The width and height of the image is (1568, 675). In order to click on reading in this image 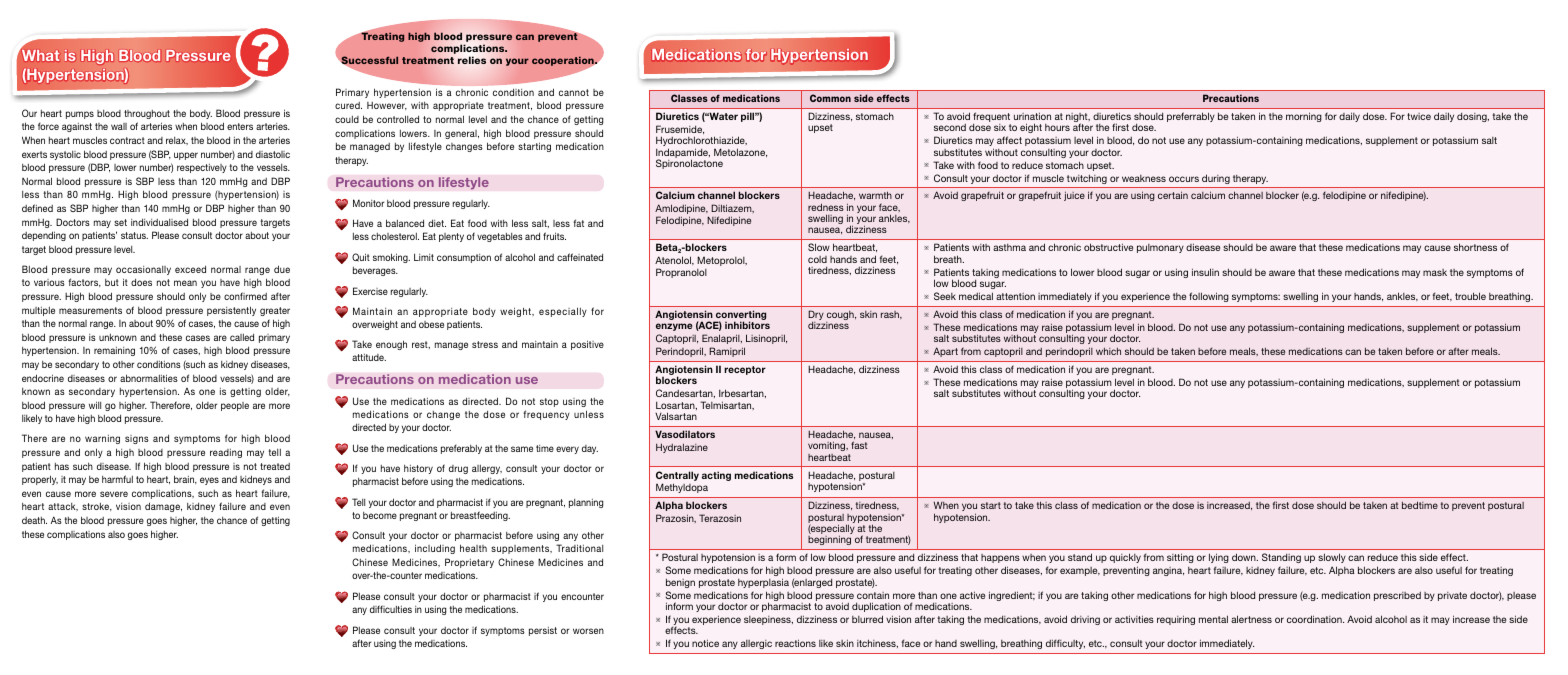, I will do `click(226, 453)`.
